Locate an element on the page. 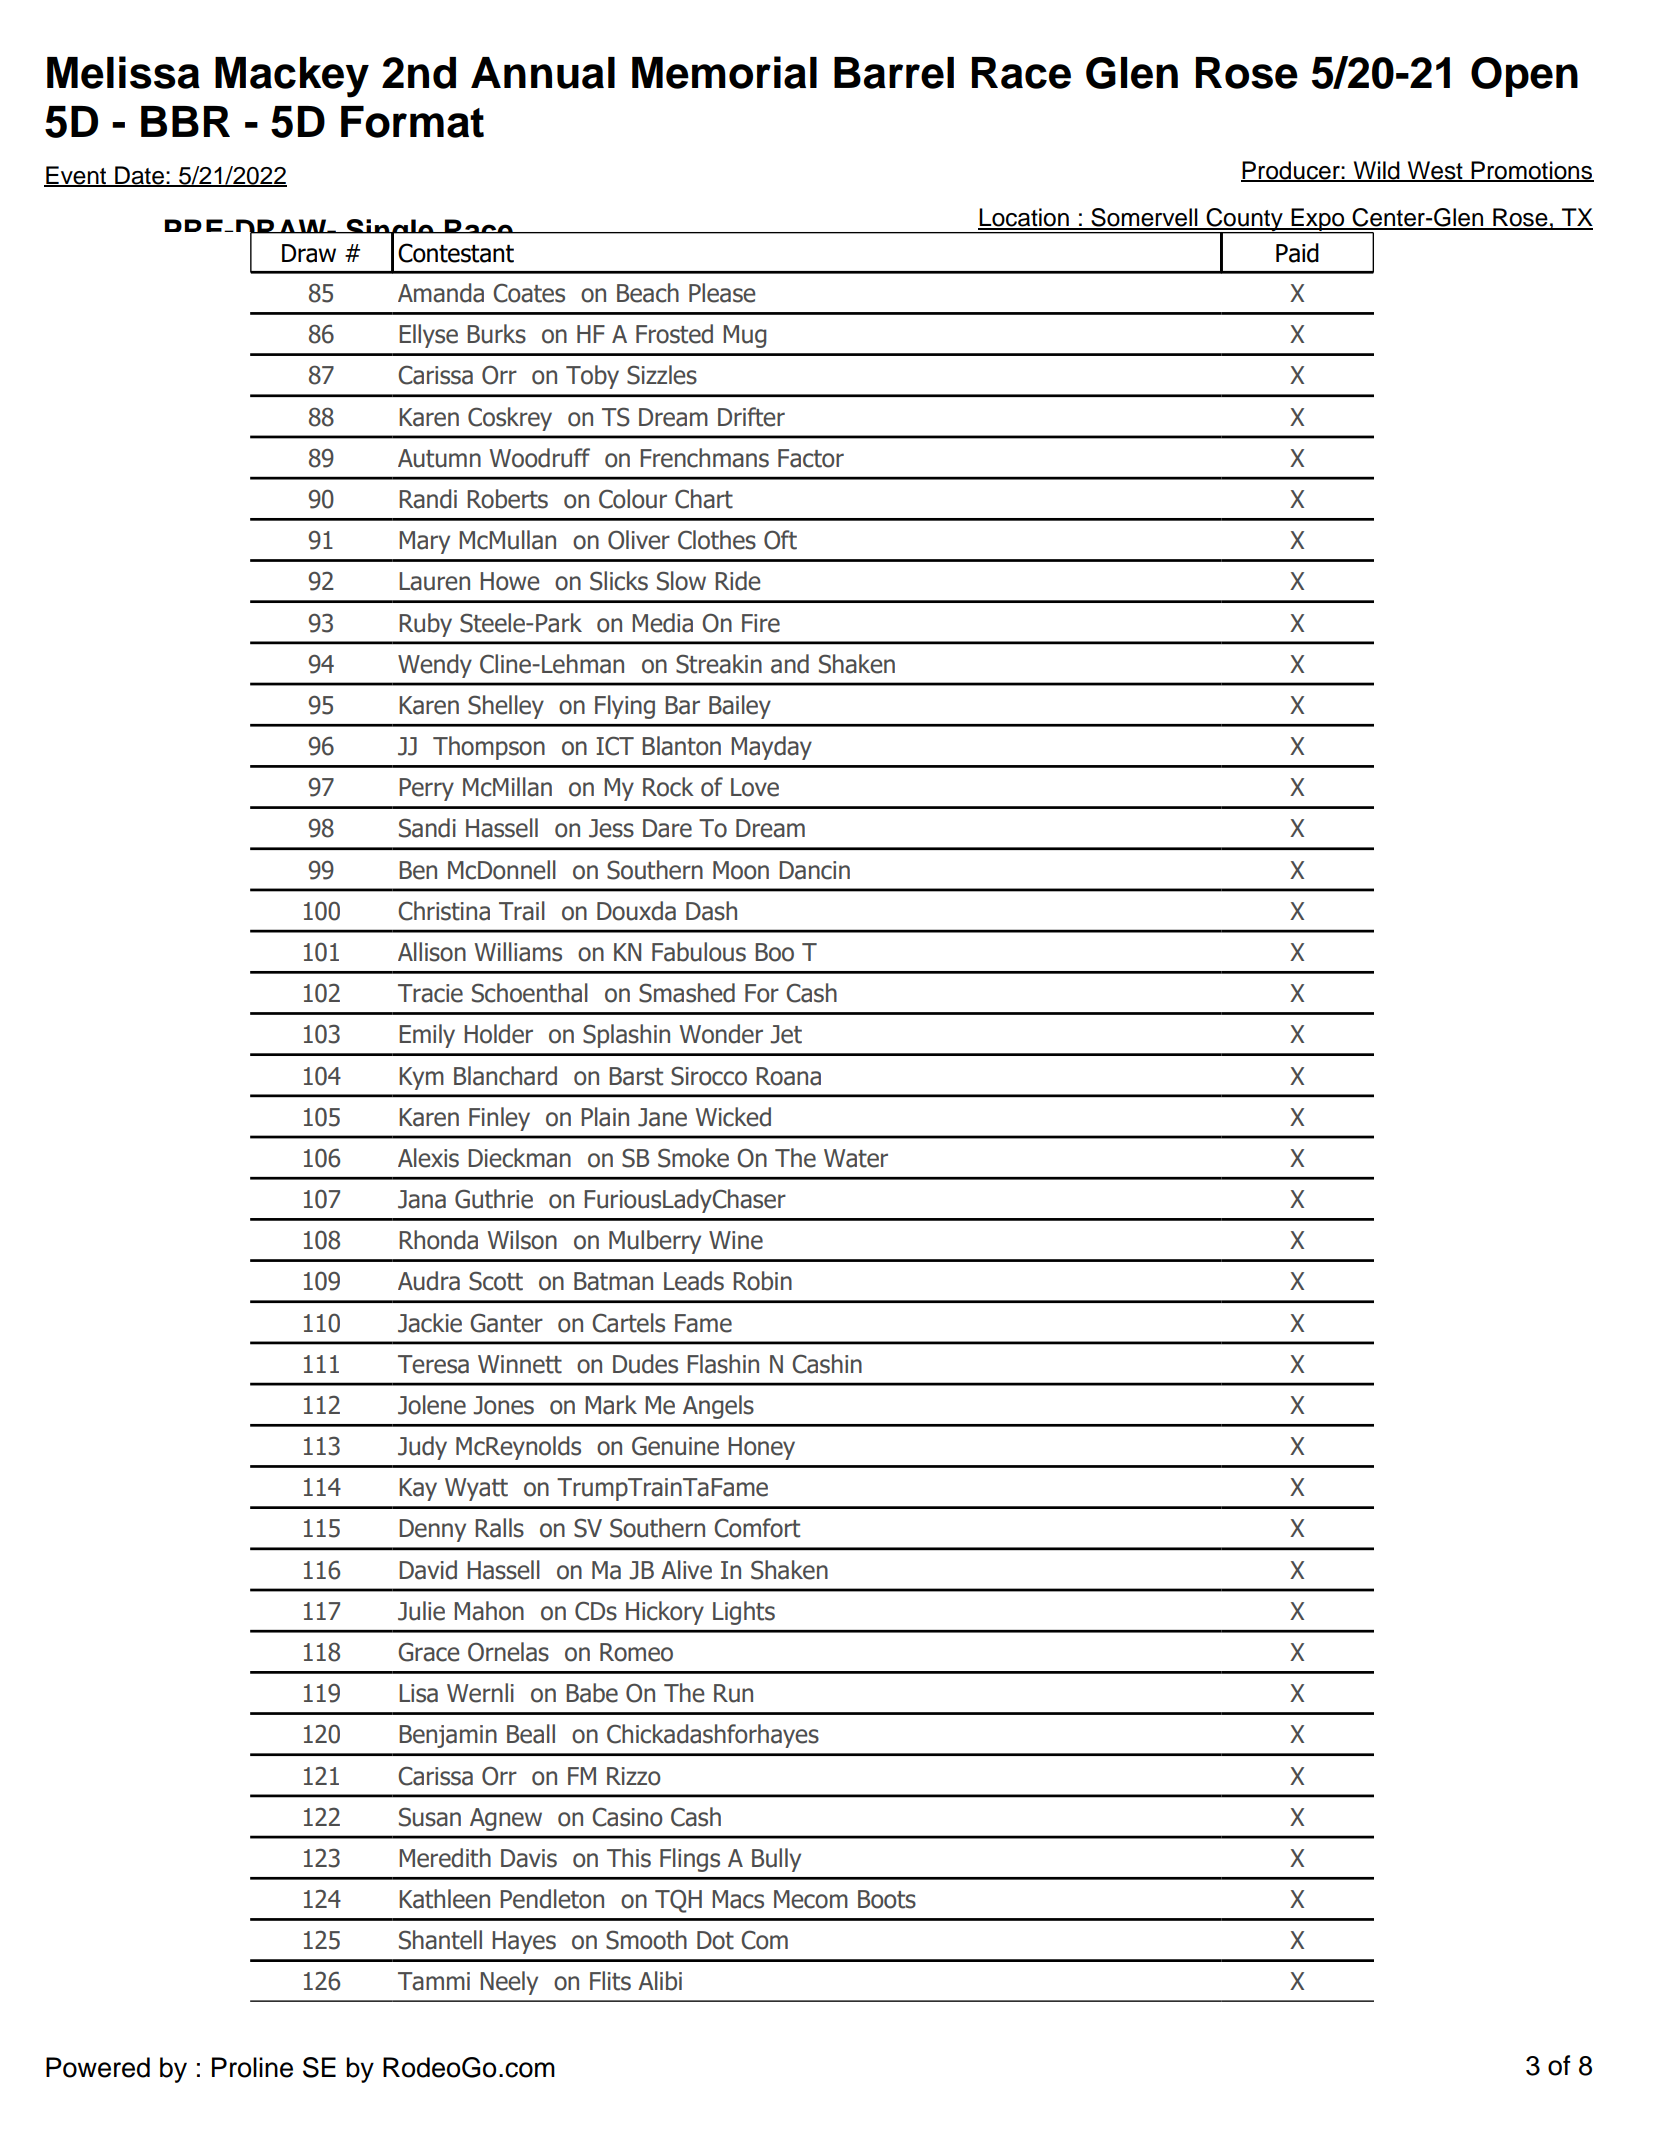  Water is located at coordinates (856, 1158).
